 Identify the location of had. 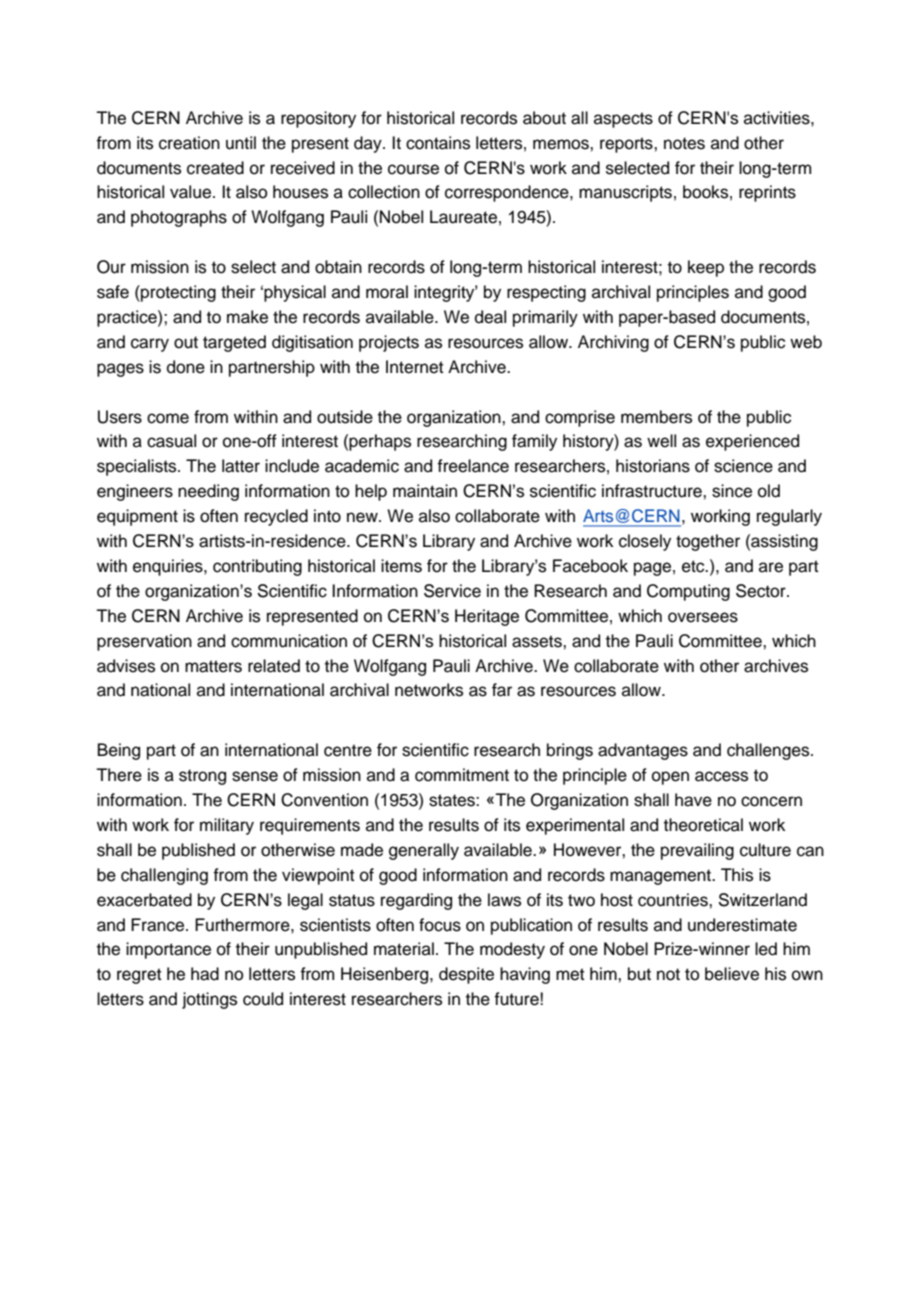
(205, 974).
